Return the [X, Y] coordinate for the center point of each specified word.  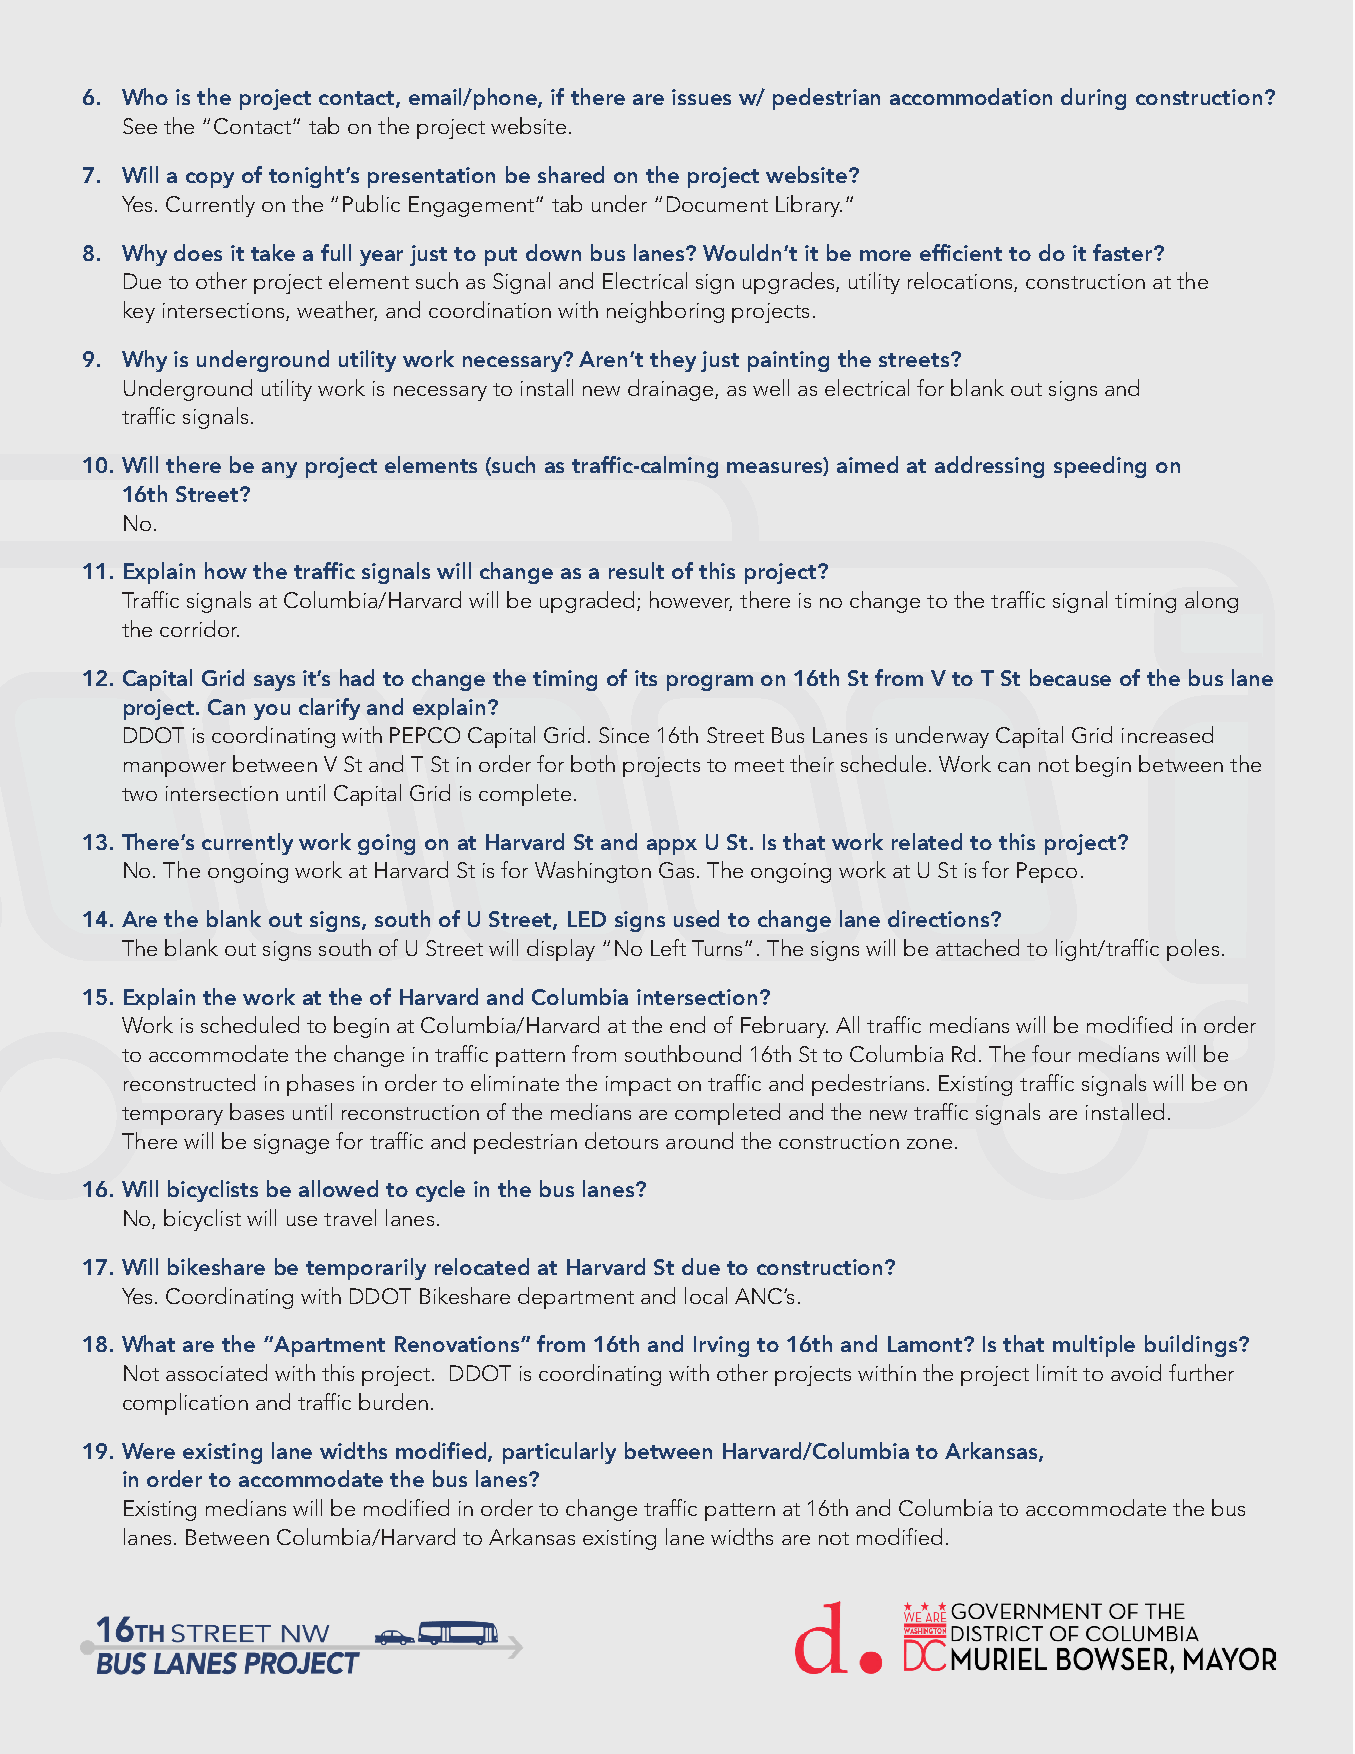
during [1093, 99]
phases [320, 1085]
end [687, 1024]
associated [216, 1372]
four [1051, 1053]
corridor [199, 628]
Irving [721, 1346]
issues [701, 97]
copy [210, 180]
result [636, 570]
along [1211, 602]
